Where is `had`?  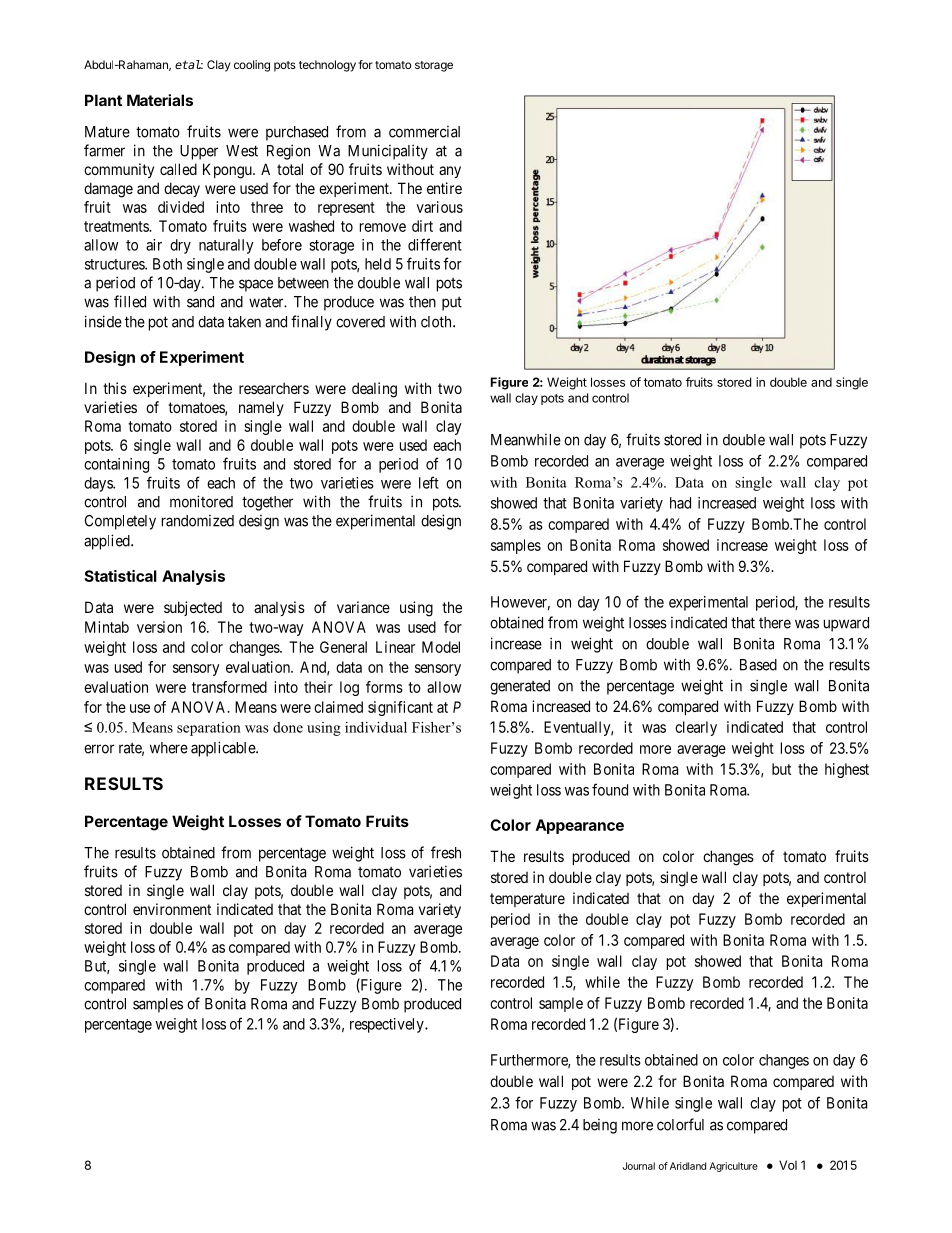 had is located at coordinates (680, 503).
